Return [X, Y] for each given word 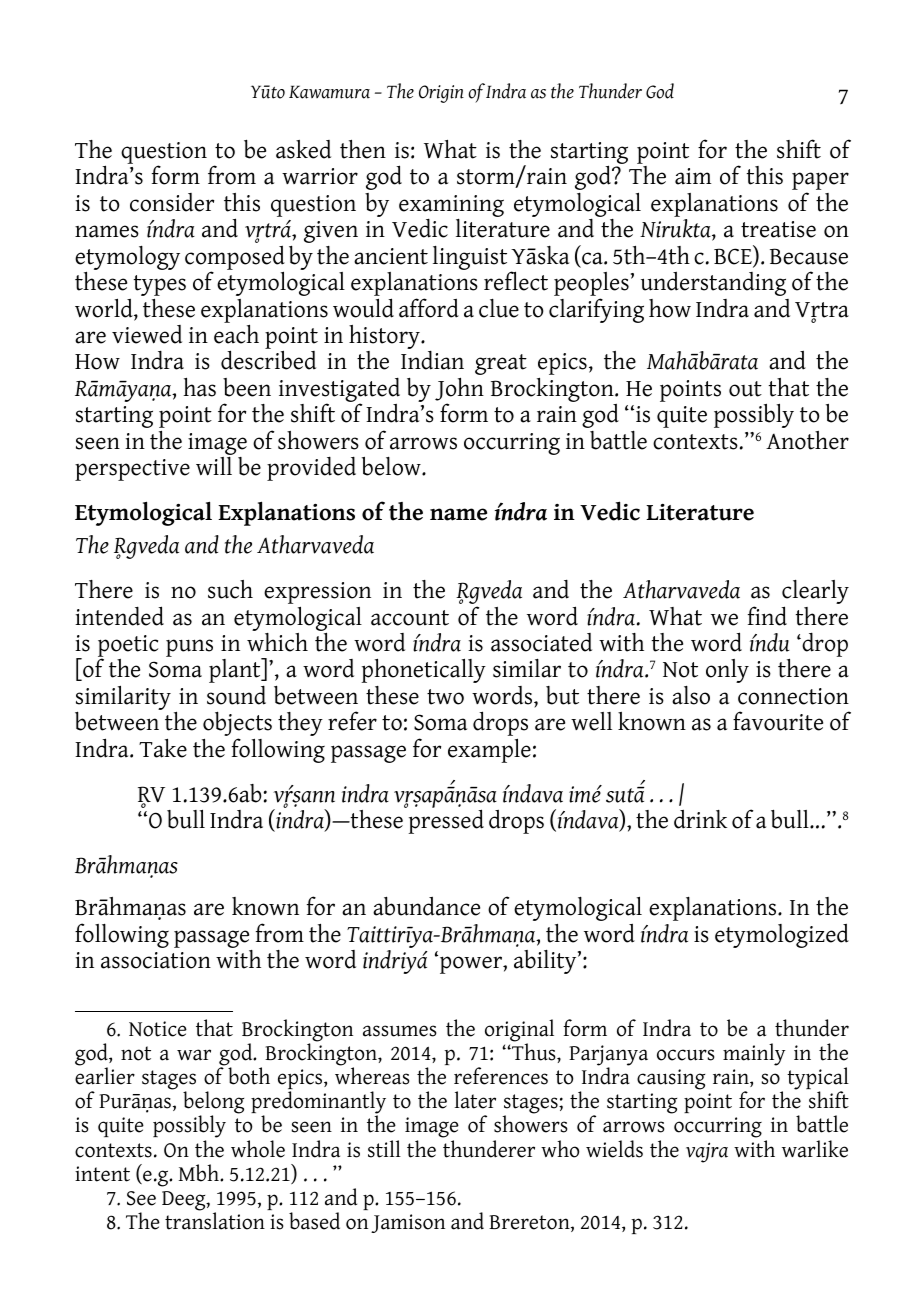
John [459, 389]
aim [693, 176]
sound [236, 695]
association [156, 960]
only [727, 671]
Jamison [408, 1223]
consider [172, 202]
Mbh [200, 1173]
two [445, 697]
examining [451, 207]
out [745, 389]
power [472, 965]
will [214, 466]
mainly [754, 1054]
